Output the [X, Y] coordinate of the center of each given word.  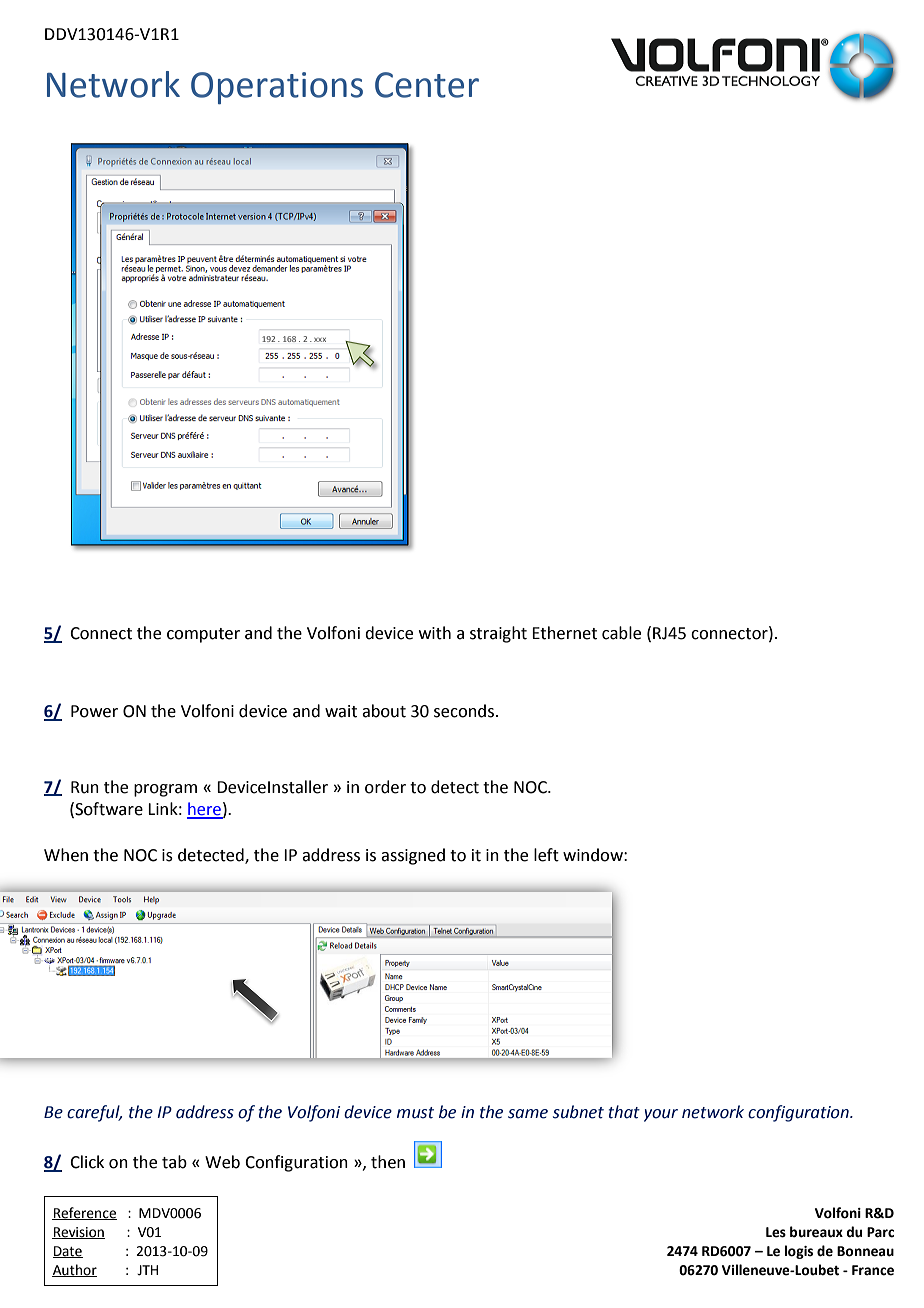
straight [498, 634]
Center [427, 85]
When [66, 855]
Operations [277, 88]
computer [203, 635]
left [546, 855]
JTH [147, 1270]
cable [621, 633]
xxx [320, 340]
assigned [413, 856]
